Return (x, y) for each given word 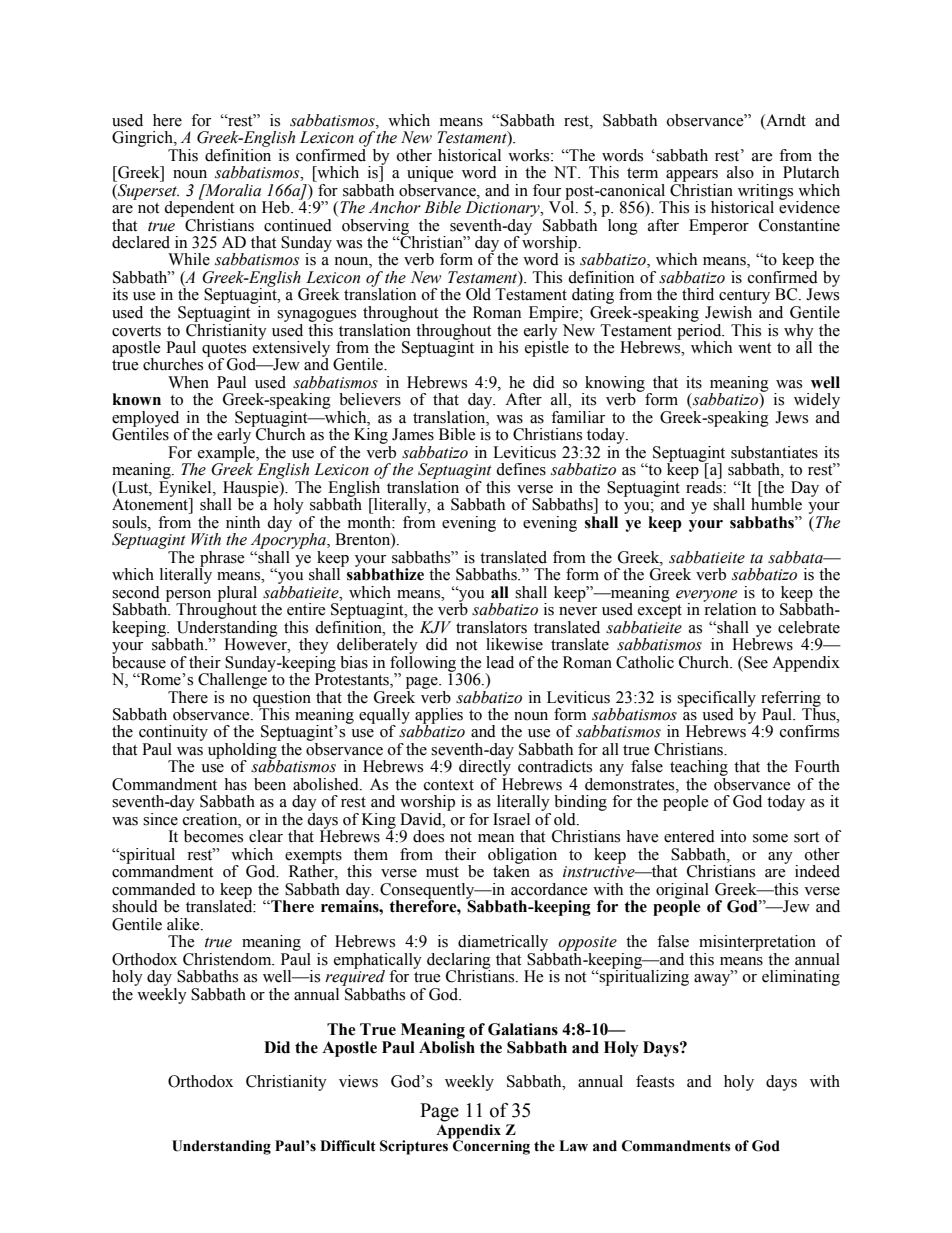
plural (237, 595)
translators (491, 627)
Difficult (348, 1146)
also (740, 172)
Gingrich (143, 139)
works (529, 154)
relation (729, 608)
